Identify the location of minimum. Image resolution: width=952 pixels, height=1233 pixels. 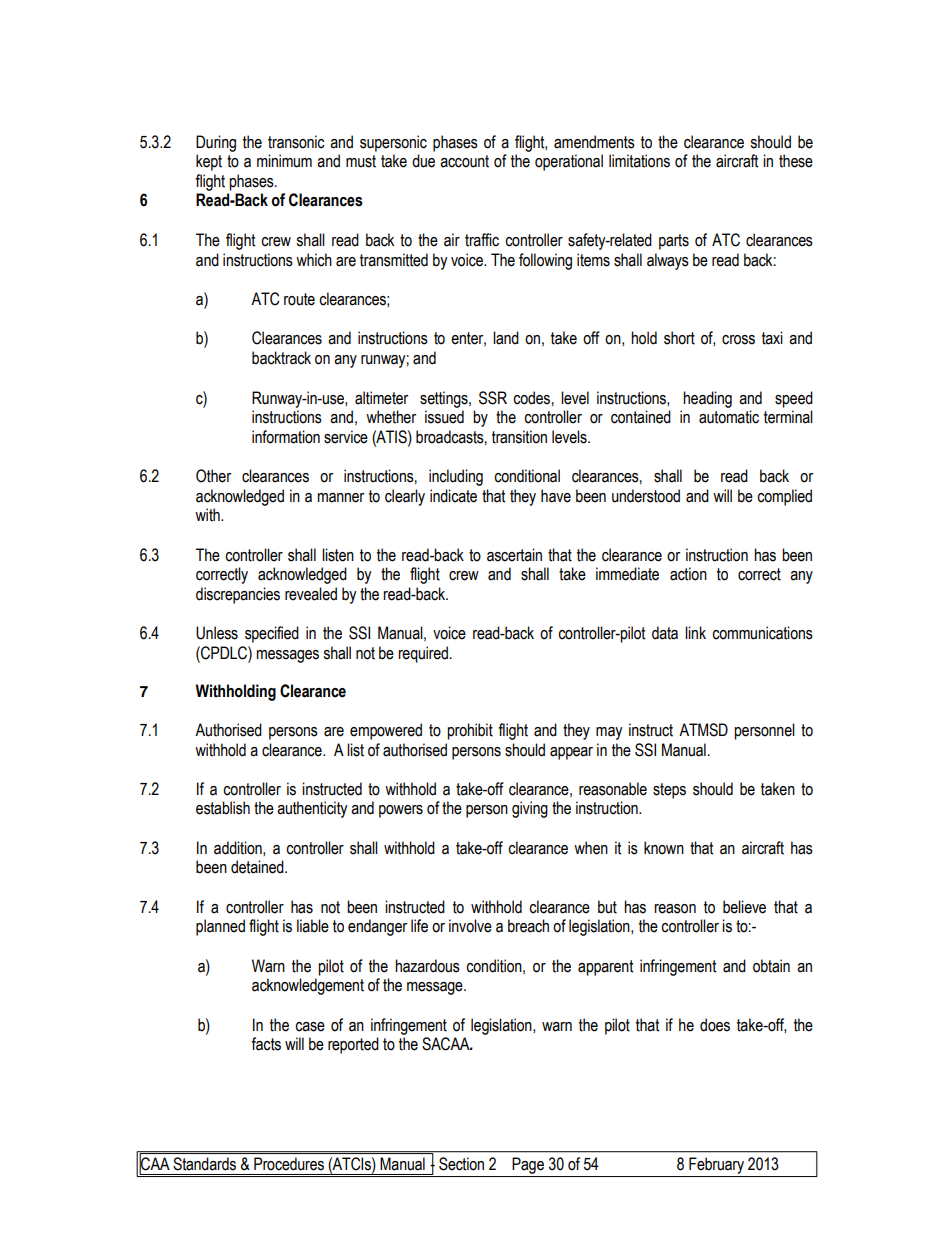
(284, 161).
